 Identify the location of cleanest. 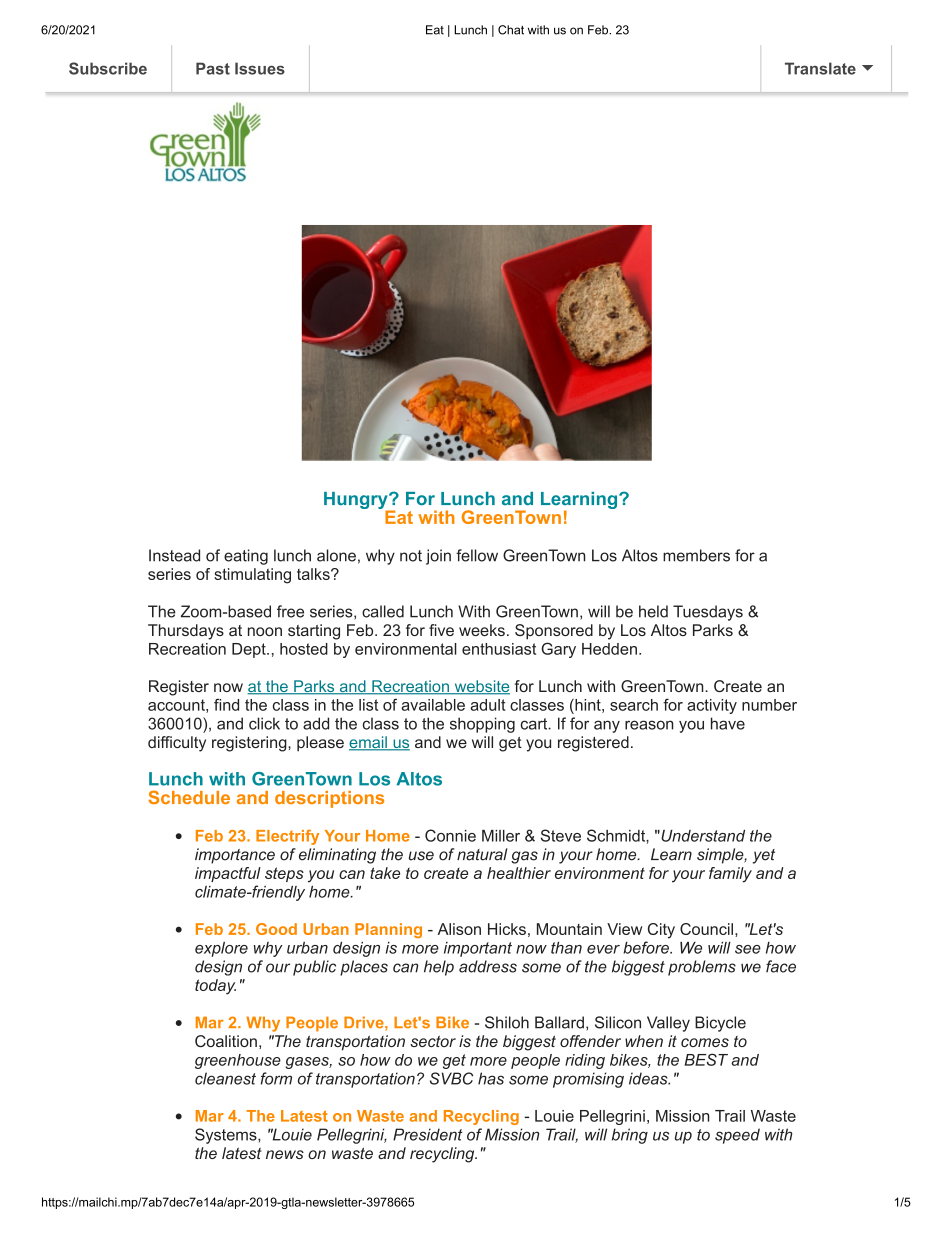
(225, 1078).
